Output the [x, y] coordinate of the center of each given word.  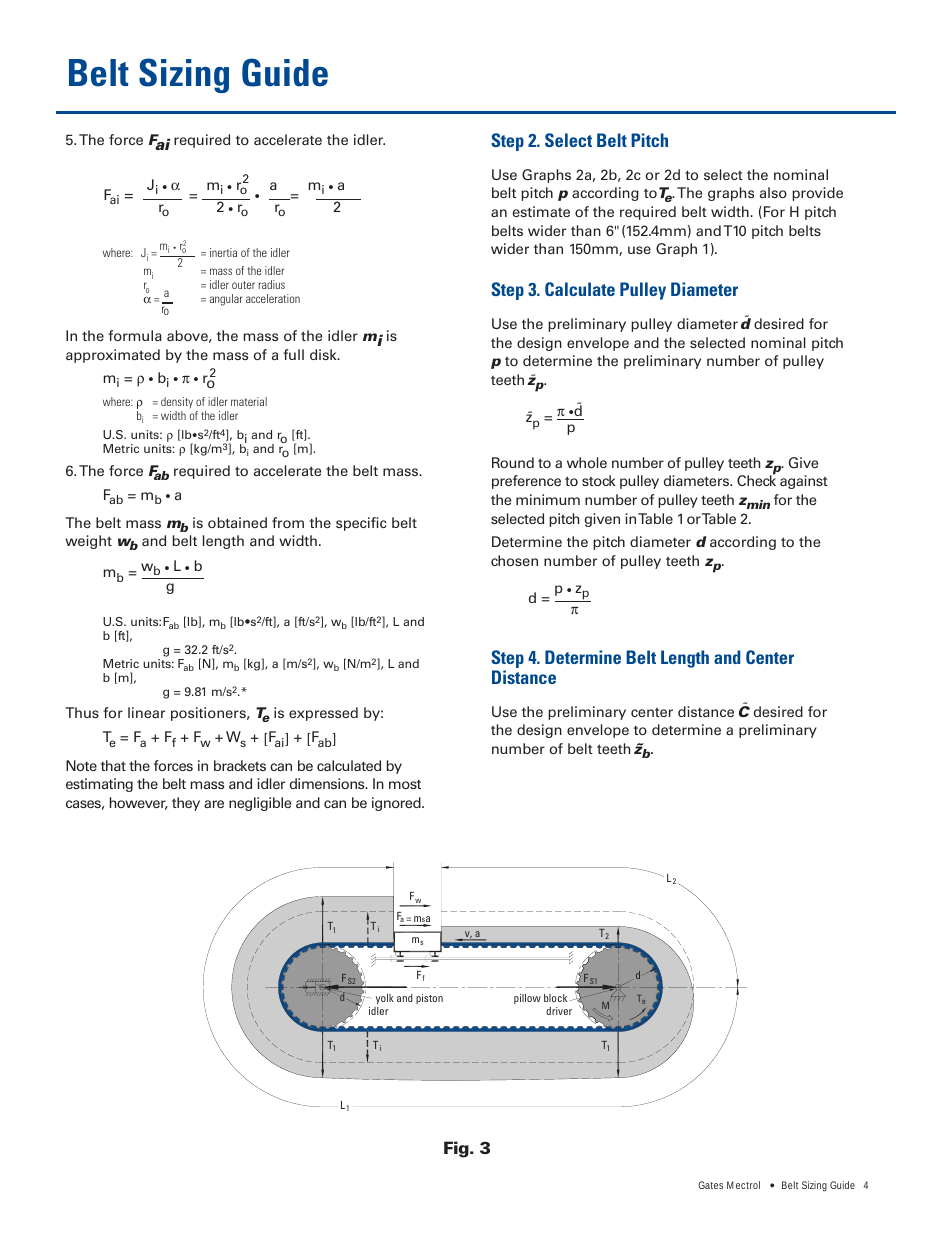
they [186, 804]
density [177, 404]
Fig [457, 1149]
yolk [385, 999]
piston [429, 999]
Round [513, 462]
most [405, 784]
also [773, 192]
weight [88, 542]
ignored [397, 804]
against [804, 482]
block [555, 998]
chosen [514, 560]
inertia [223, 252]
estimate [541, 211]
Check [756, 480]
